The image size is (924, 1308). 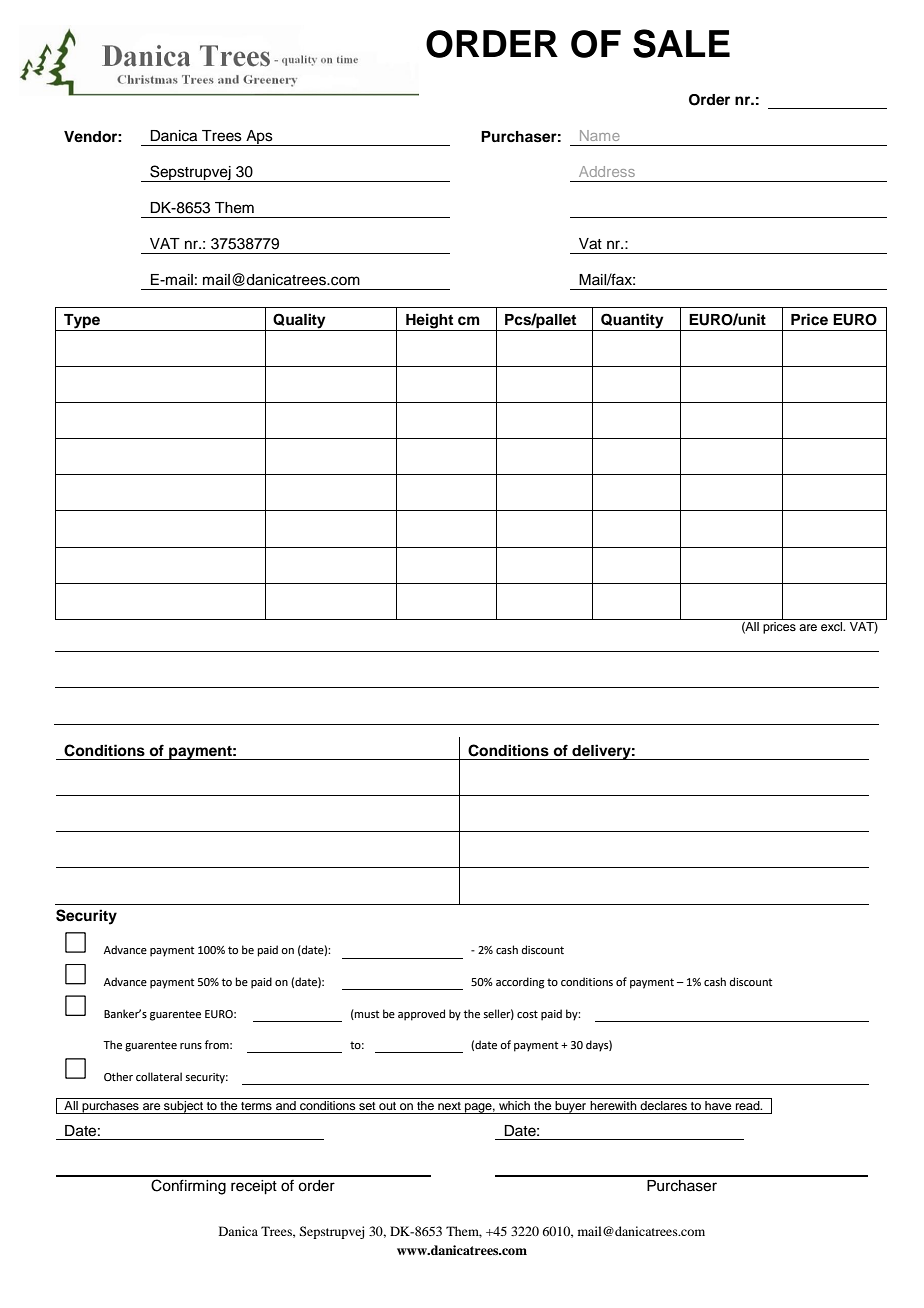 What do you see at coordinates (299, 321) in the screenshot?
I see `Quality` at bounding box center [299, 321].
